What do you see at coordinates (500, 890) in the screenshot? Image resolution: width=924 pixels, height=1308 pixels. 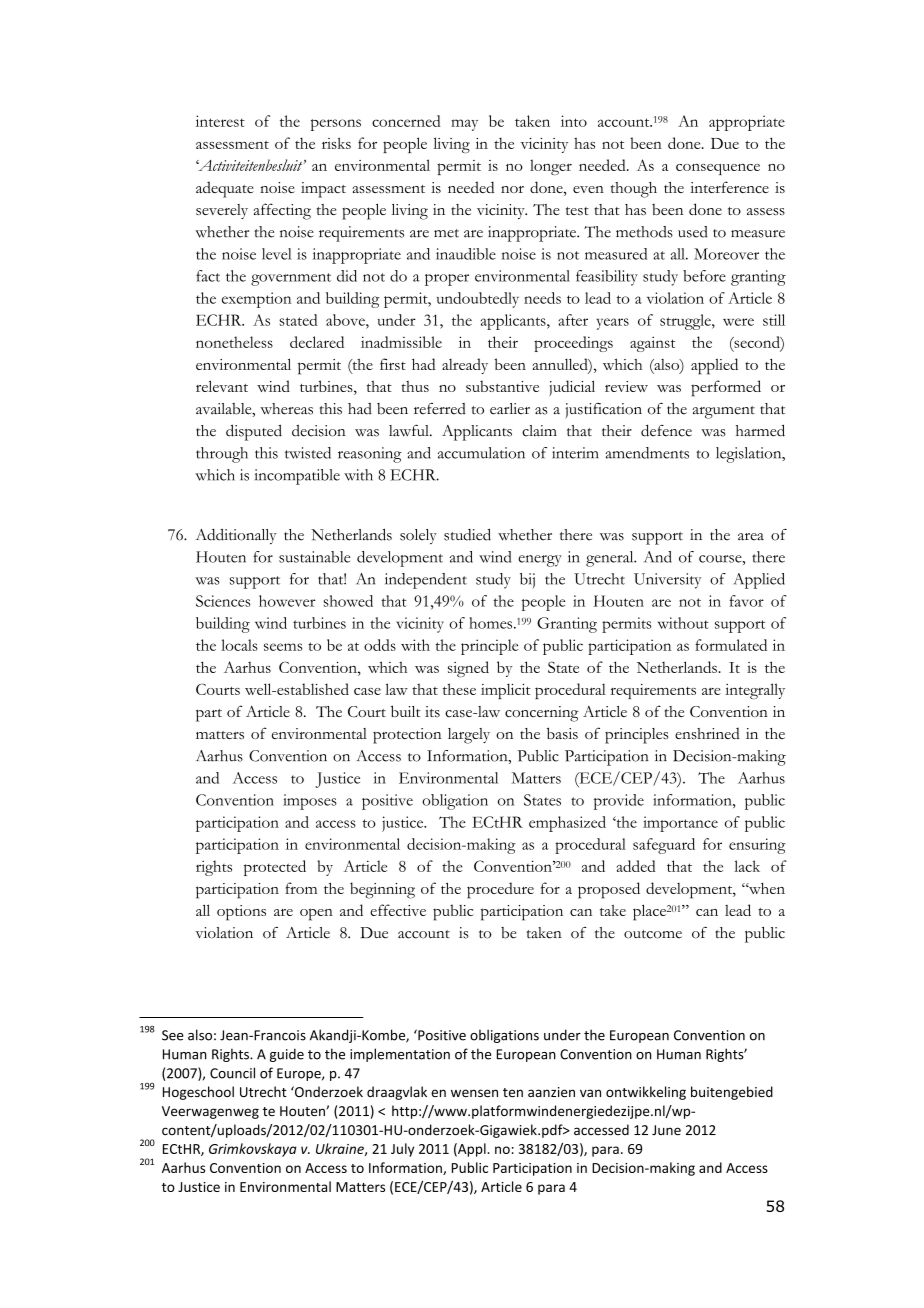 I see `procedure` at bounding box center [500, 890].
